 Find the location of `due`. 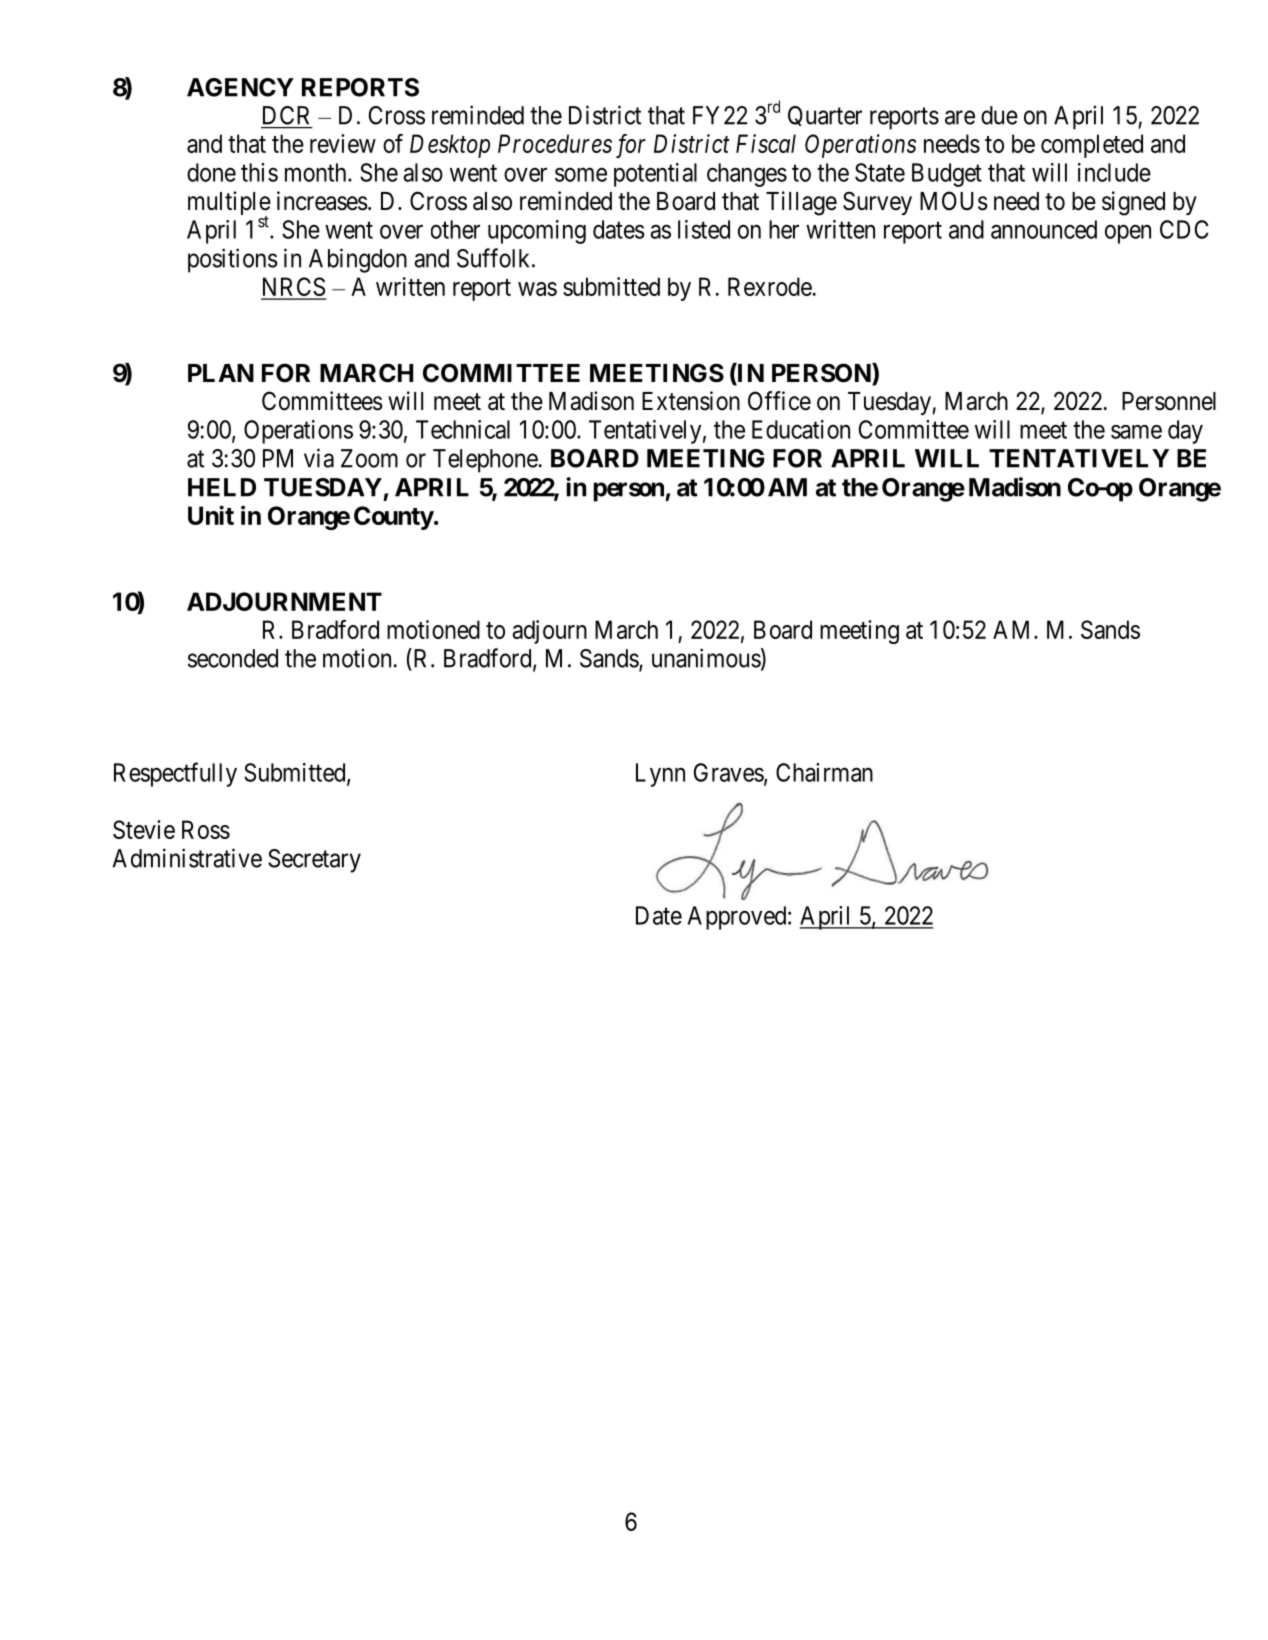

due is located at coordinates (999, 115).
